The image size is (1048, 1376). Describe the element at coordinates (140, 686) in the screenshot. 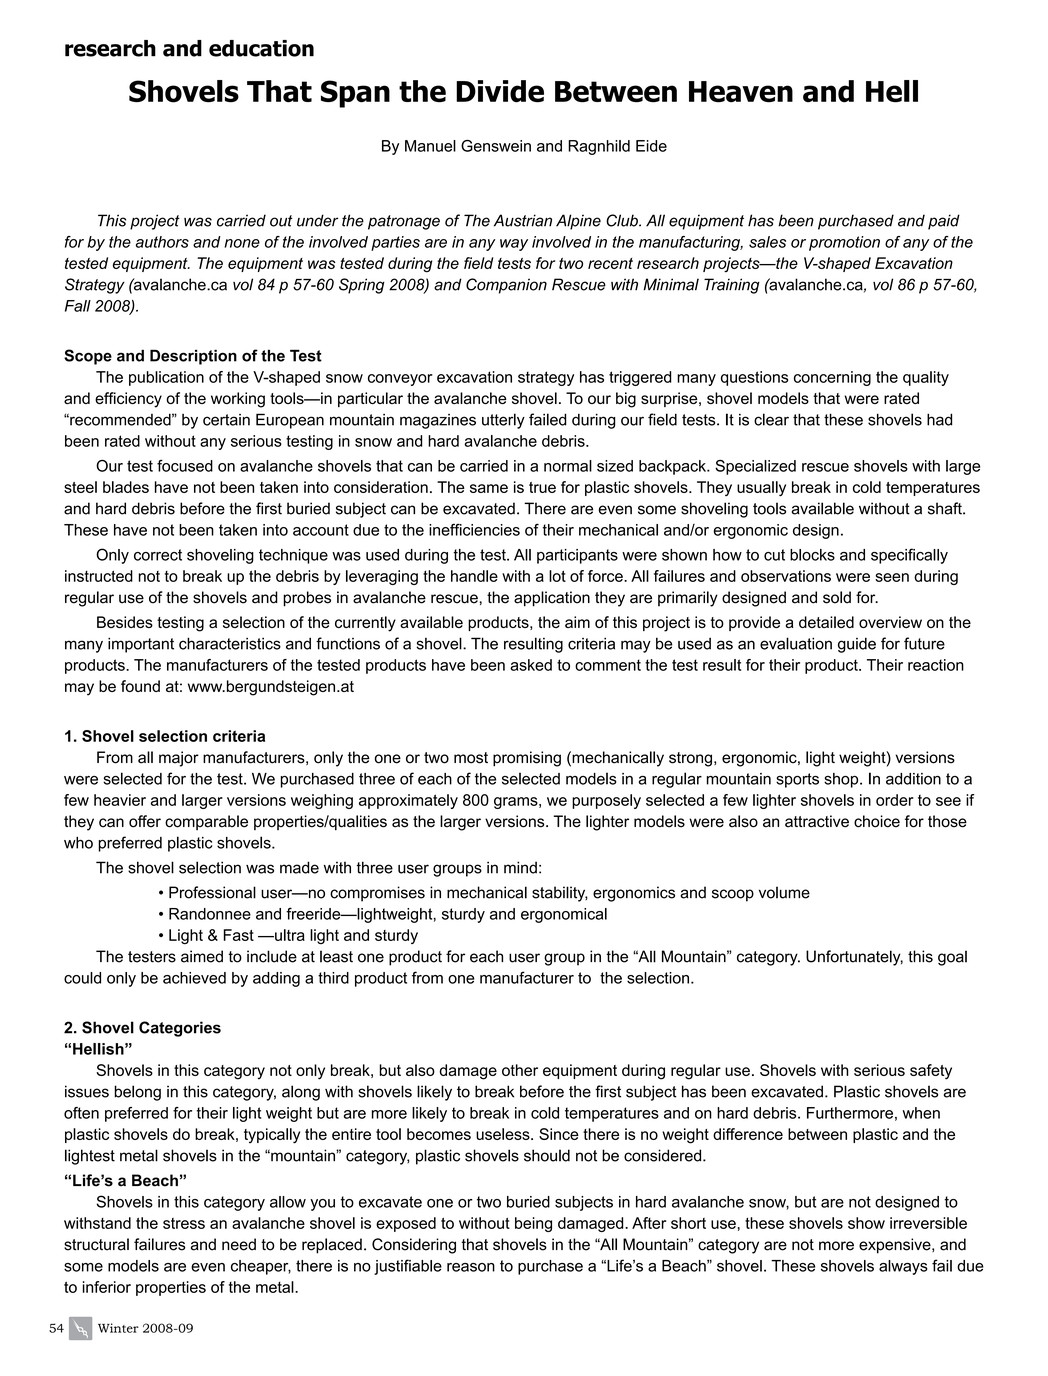

I see `found` at that location.
